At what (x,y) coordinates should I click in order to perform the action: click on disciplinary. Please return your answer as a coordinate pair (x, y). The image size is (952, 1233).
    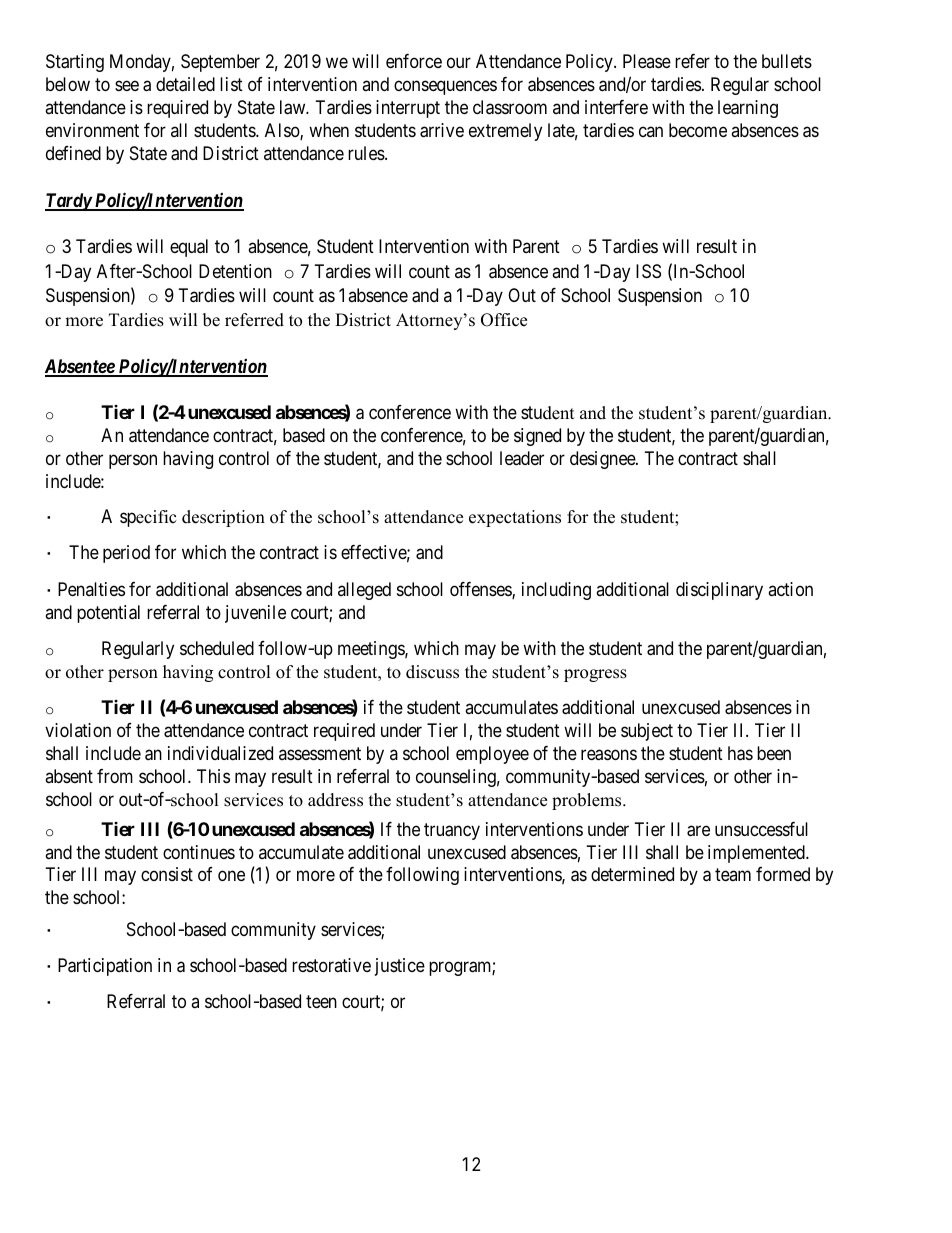
    Looking at the image, I should click on (719, 591).
